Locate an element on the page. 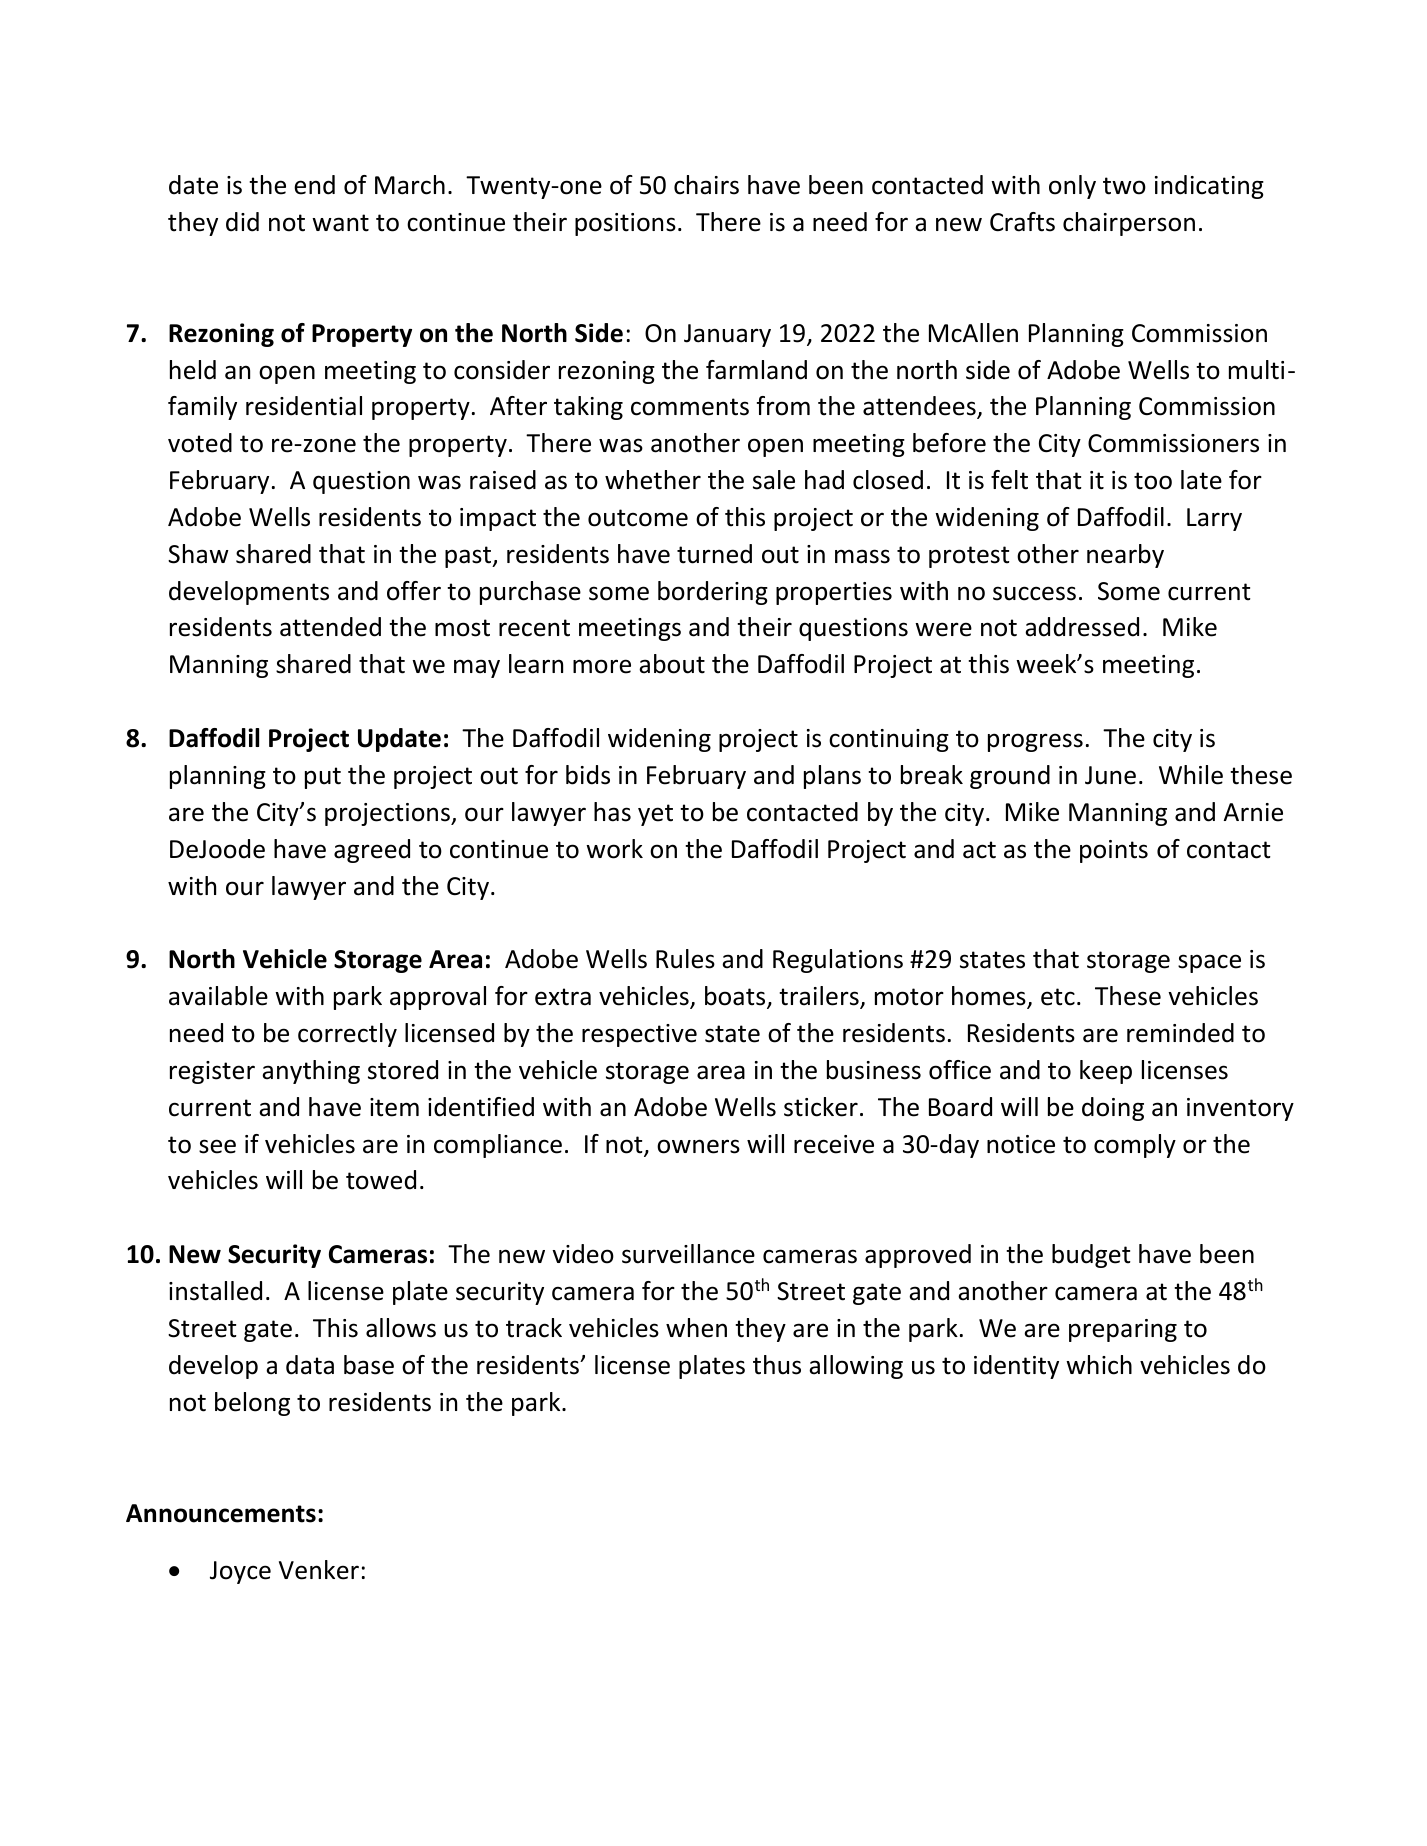  chairperson is located at coordinates (1129, 224).
